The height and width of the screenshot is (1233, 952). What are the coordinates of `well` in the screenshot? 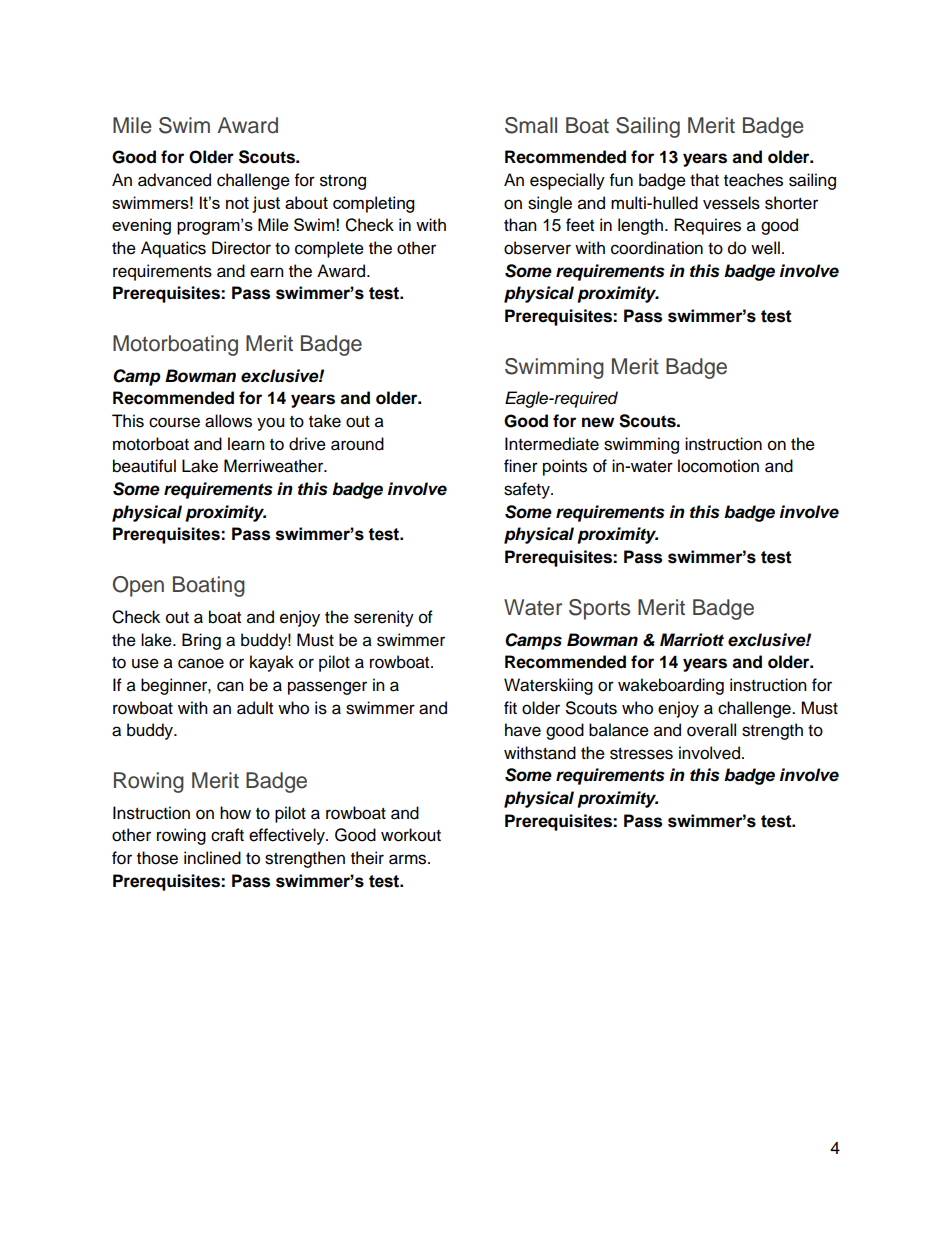 It's located at (765, 248).
